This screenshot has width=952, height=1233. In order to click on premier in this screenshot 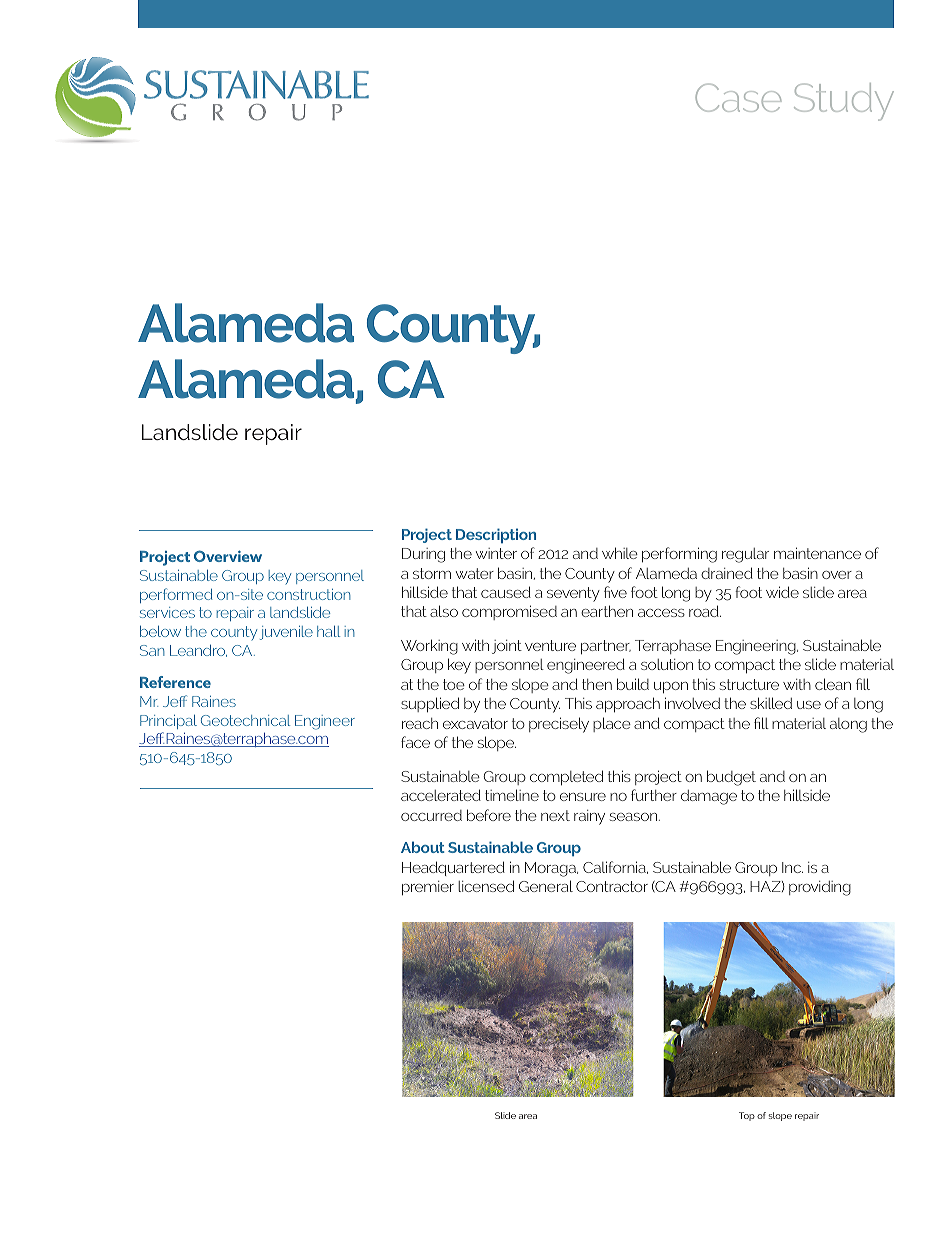, I will do `click(428, 888)`.
